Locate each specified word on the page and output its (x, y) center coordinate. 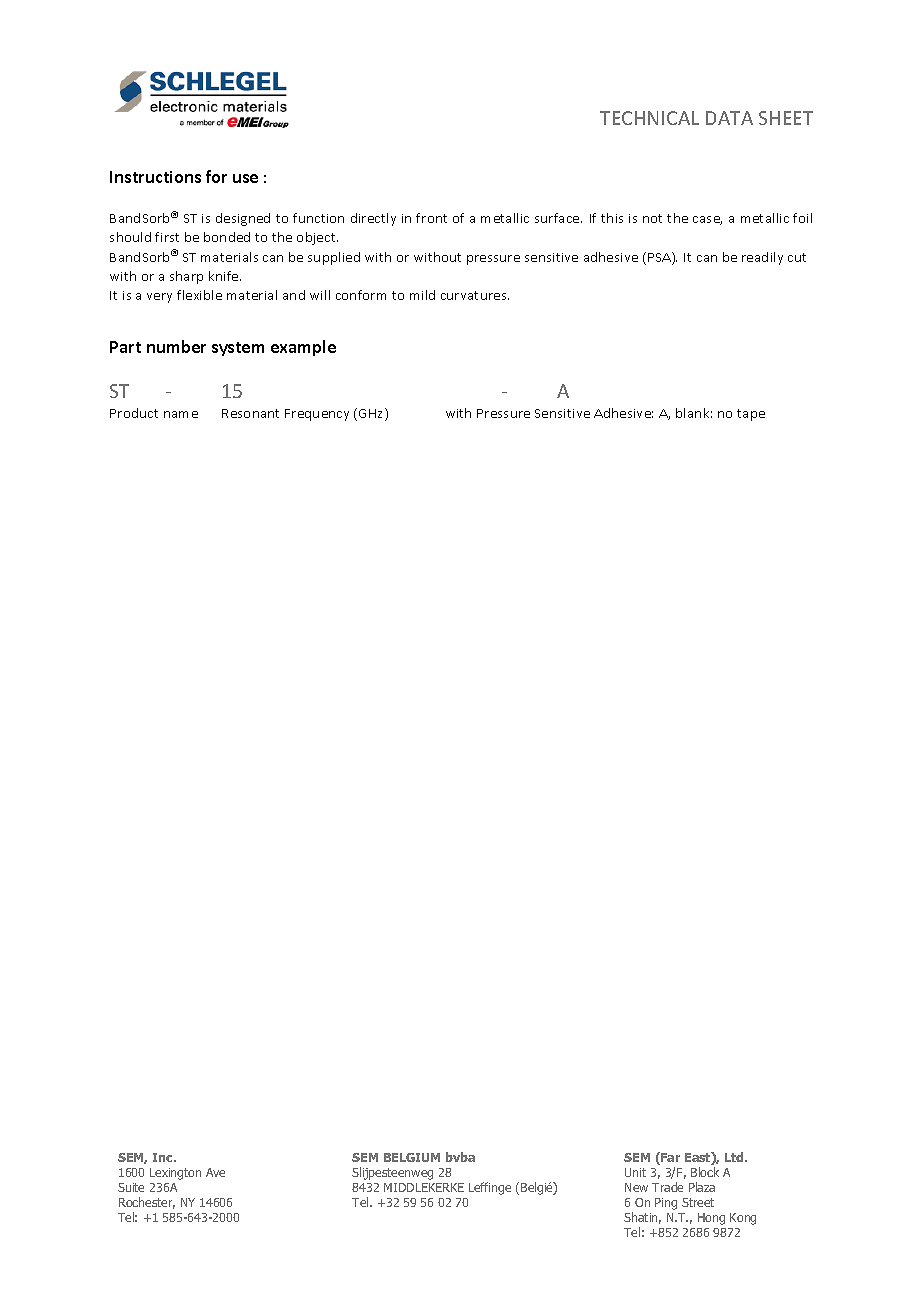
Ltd (735, 1157)
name (181, 414)
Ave (215, 1172)
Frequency (317, 415)
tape (751, 415)
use (245, 178)
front (431, 218)
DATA (729, 118)
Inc (164, 1157)
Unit (635, 1172)
